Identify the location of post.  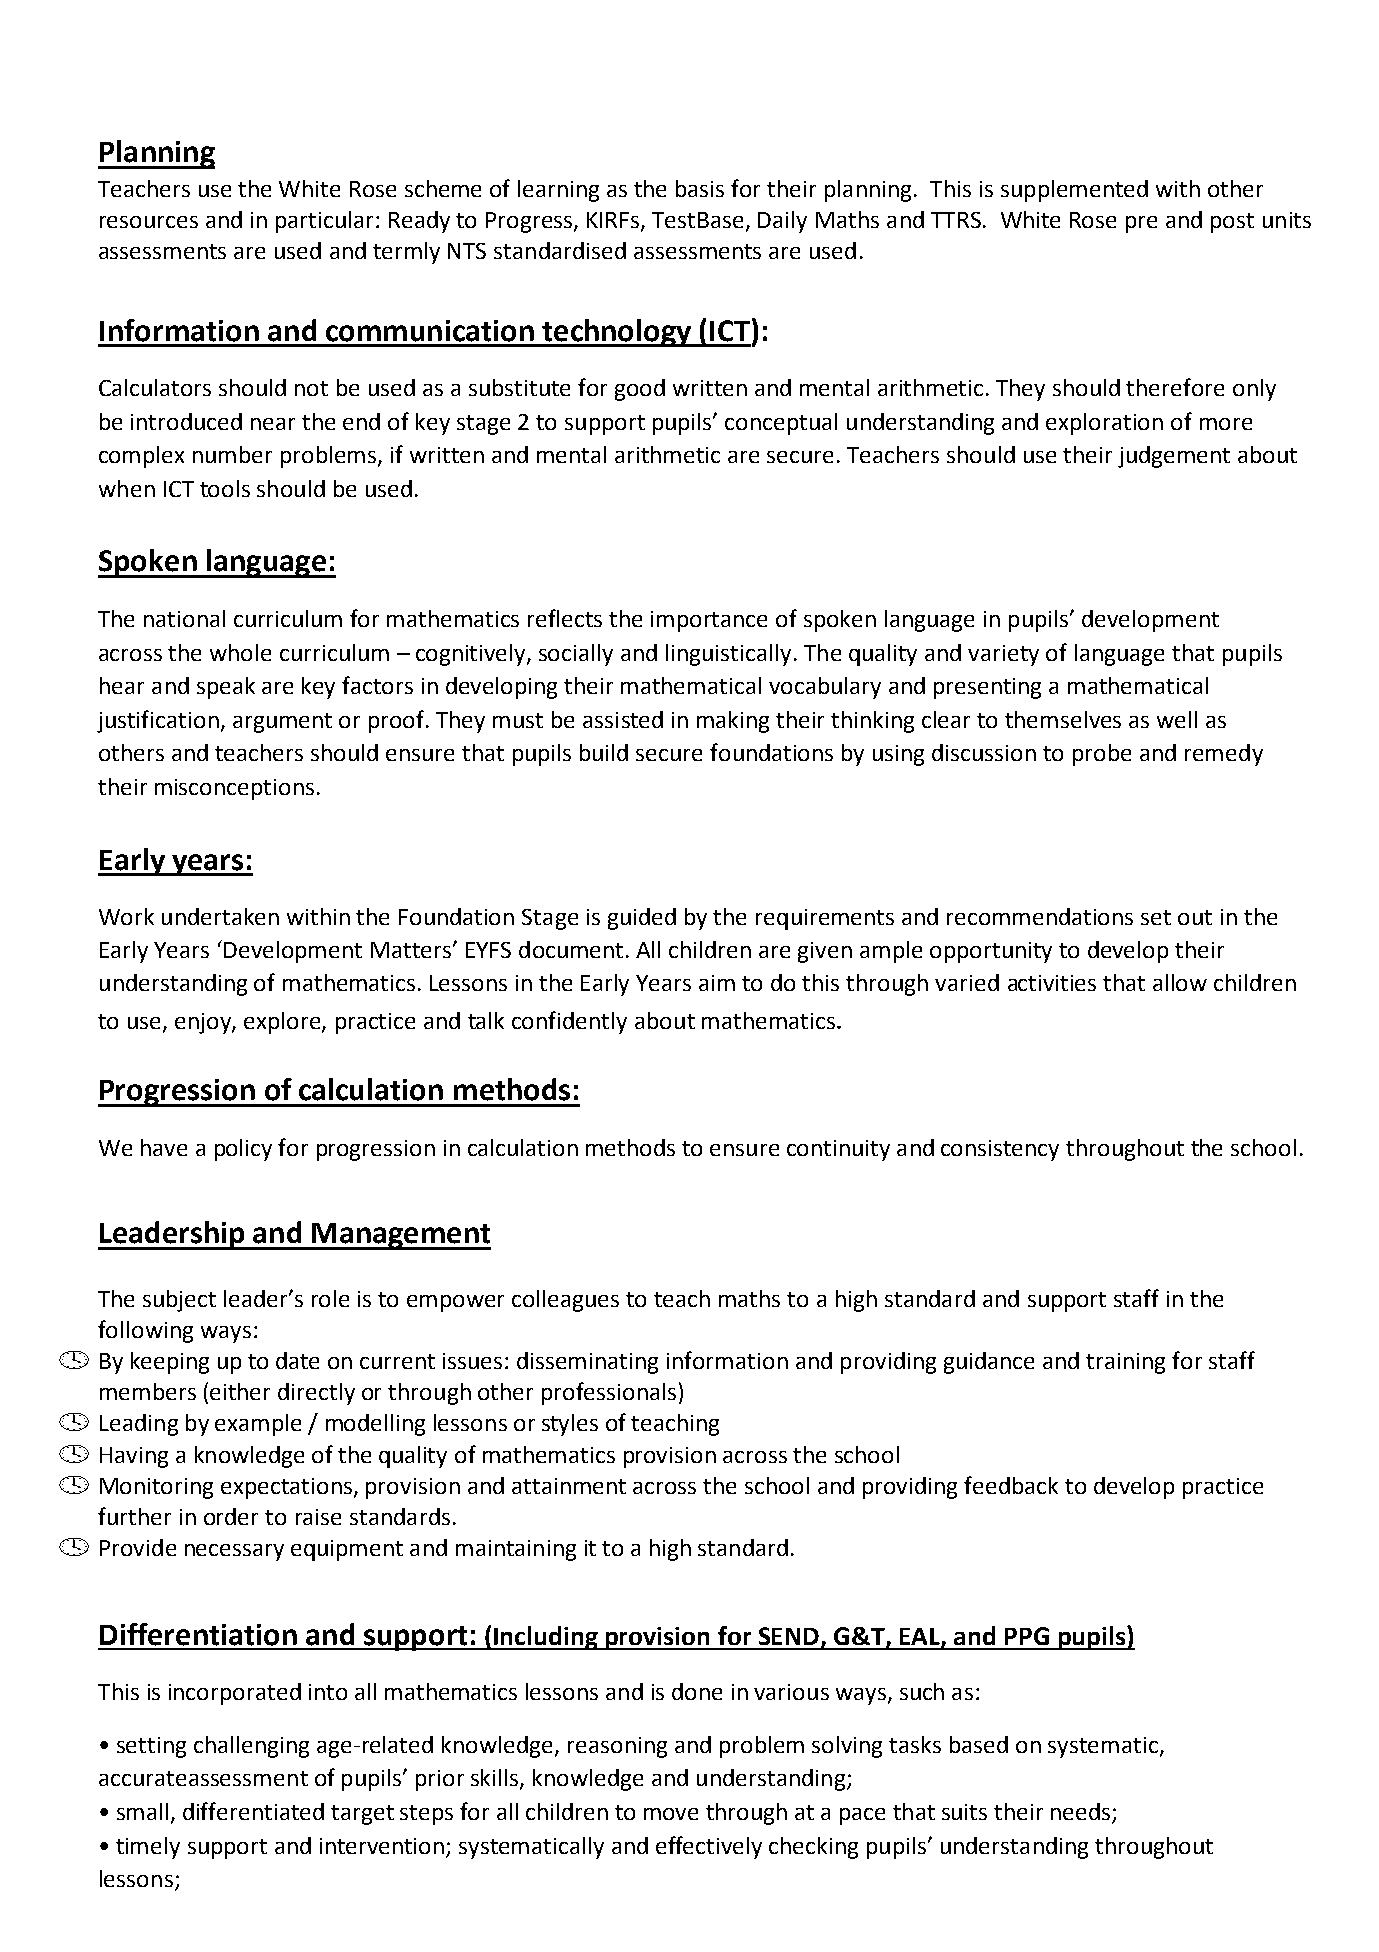
(1232, 223).
